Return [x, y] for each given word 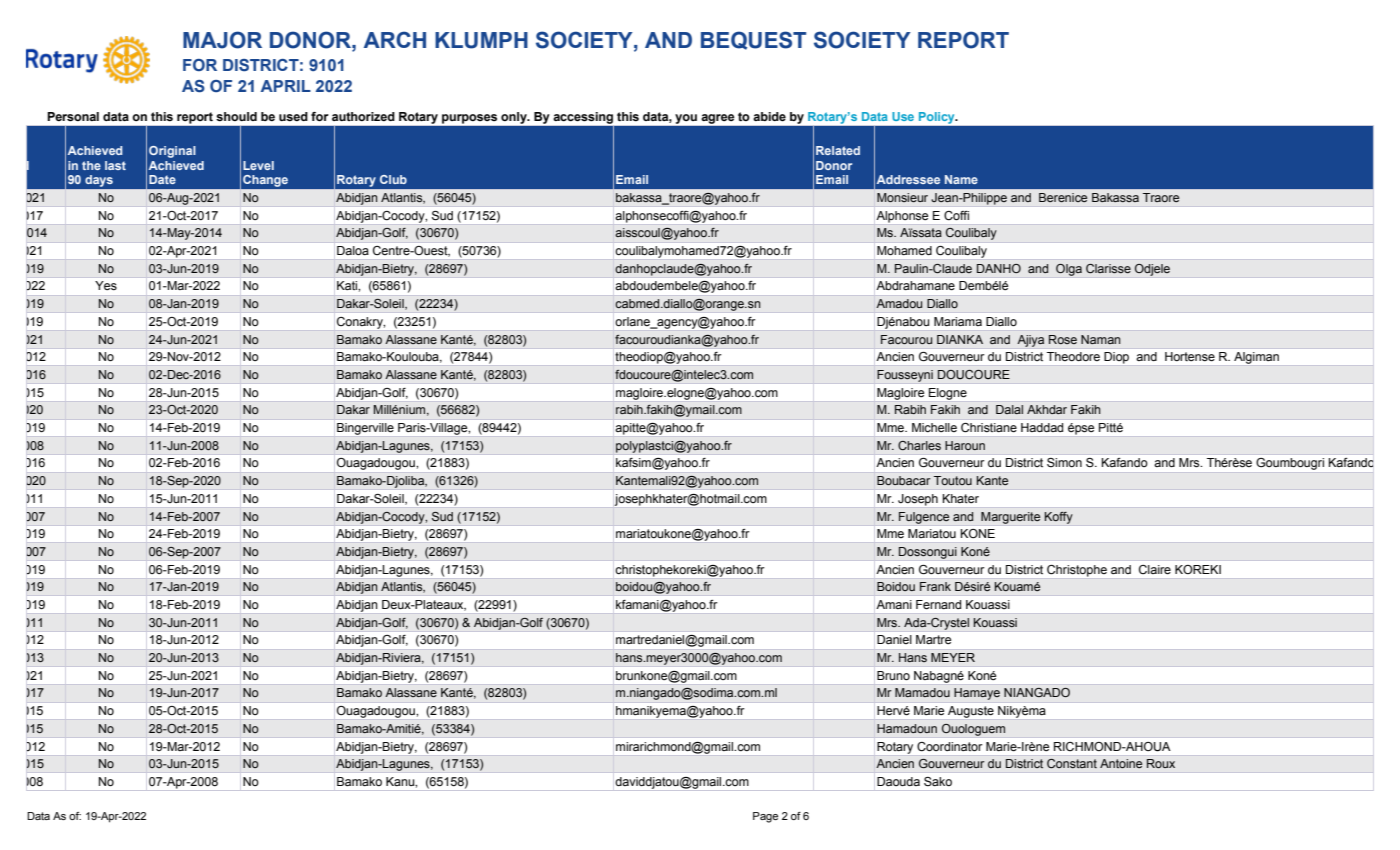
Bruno [893, 675]
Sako [938, 781]
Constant [1072, 763]
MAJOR [222, 40]
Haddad [1042, 427]
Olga [1069, 269]
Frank [935, 586]
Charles [919, 445]
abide [769, 117]
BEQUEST [753, 40]
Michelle [934, 427]
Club [393, 179]
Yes [106, 286]
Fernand [938, 604]
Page [765, 817]
